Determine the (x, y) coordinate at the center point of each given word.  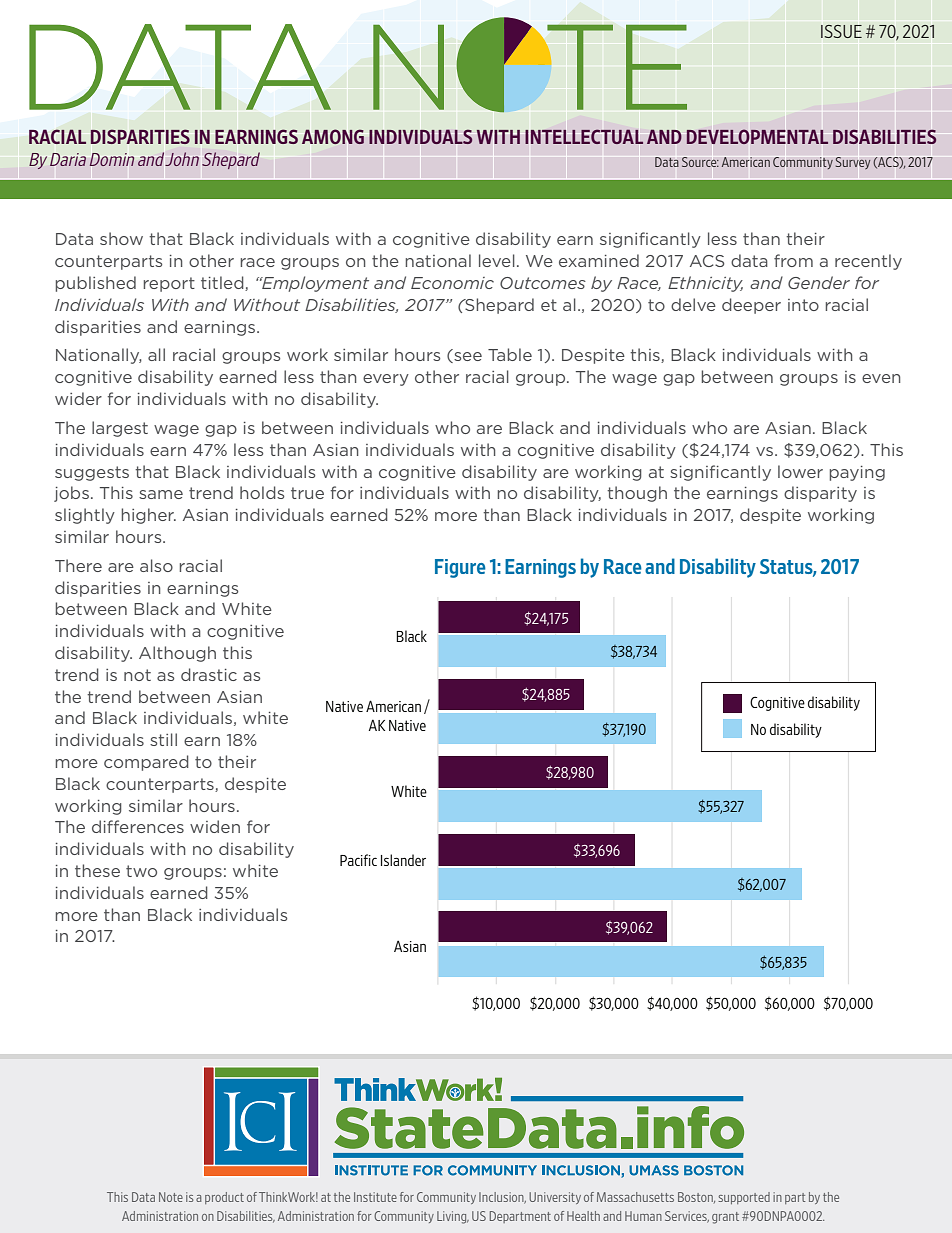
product (224, 1198)
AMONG (333, 136)
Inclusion (502, 1198)
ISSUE (841, 31)
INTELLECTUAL (584, 136)
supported (744, 1198)
